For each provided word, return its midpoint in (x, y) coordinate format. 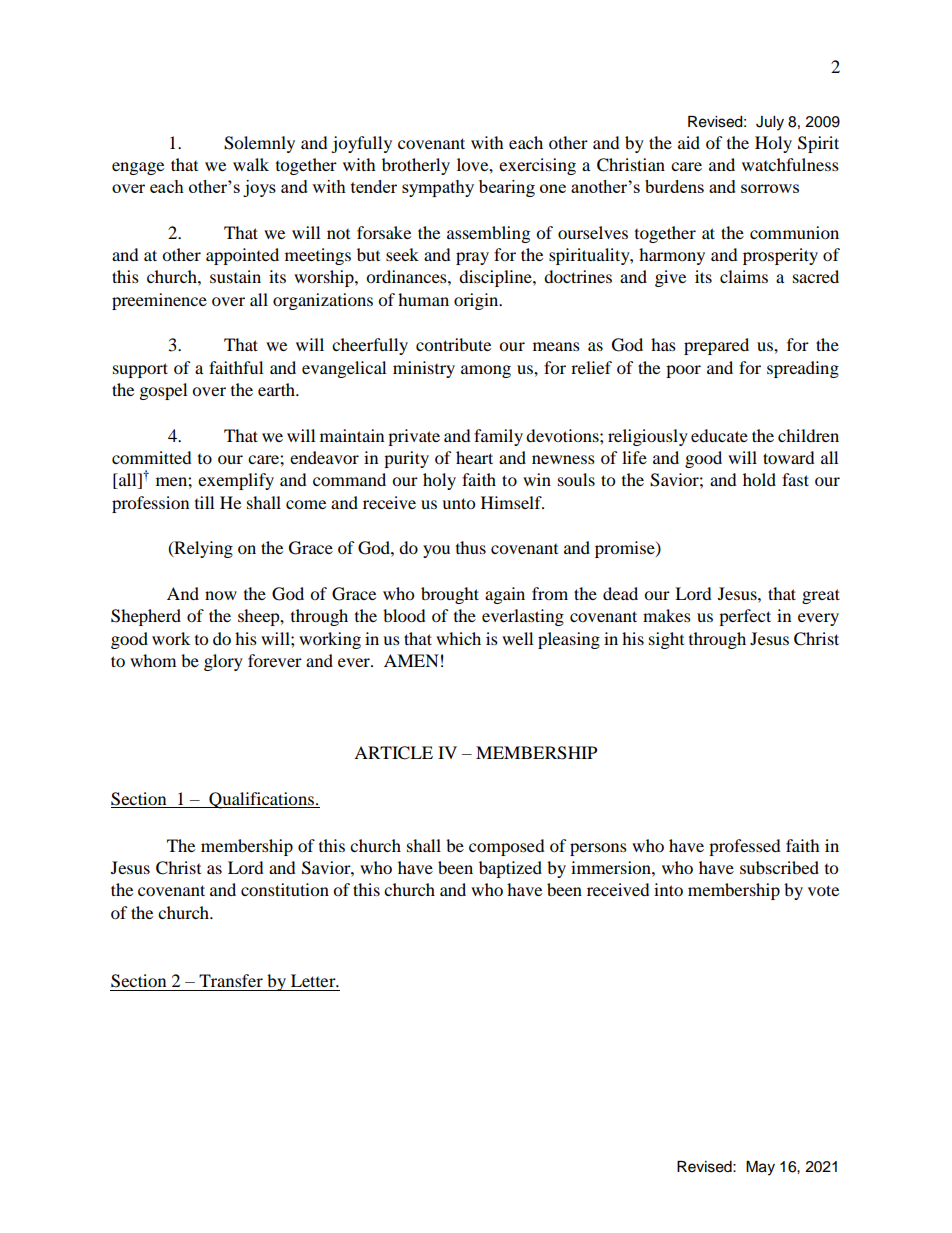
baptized (510, 869)
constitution (285, 889)
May (760, 1168)
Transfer (231, 980)
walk (251, 164)
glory (223, 662)
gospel (163, 391)
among (486, 371)
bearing (507, 188)
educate (719, 435)
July (770, 123)
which (458, 638)
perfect (745, 617)
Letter (314, 980)
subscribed (779, 867)
